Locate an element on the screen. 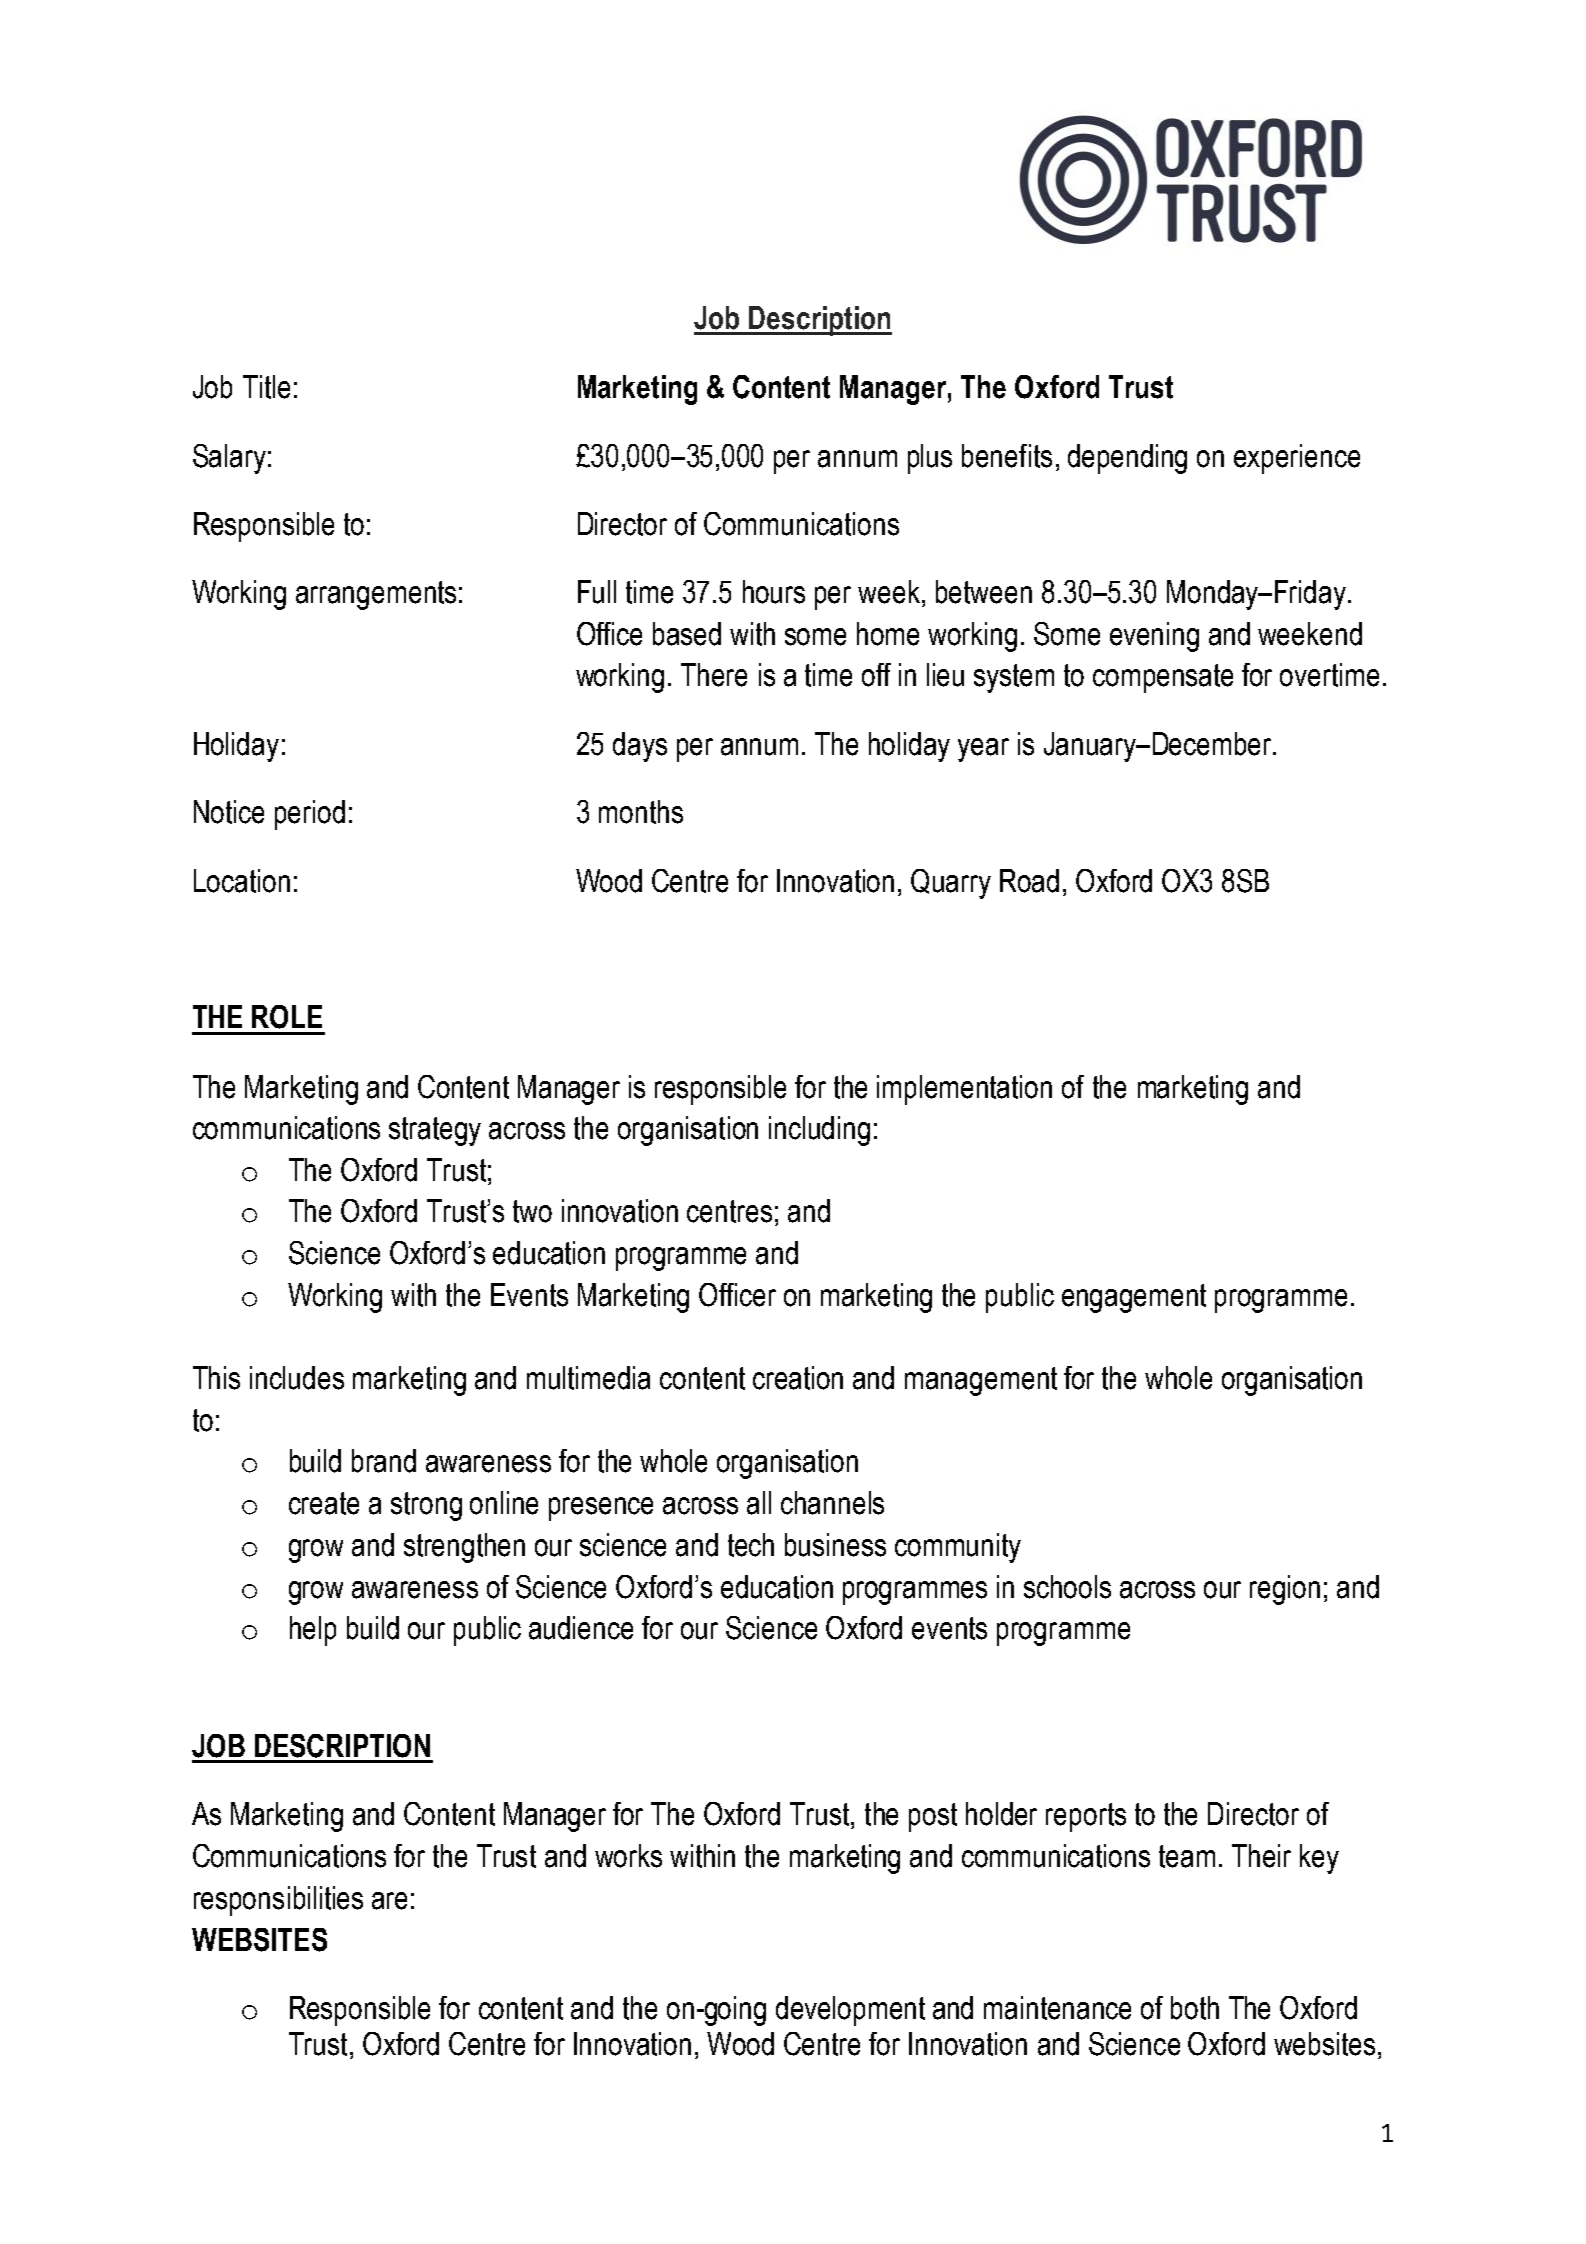 The height and width of the screenshot is (2244, 1586). includes is located at coordinates (297, 1378).
